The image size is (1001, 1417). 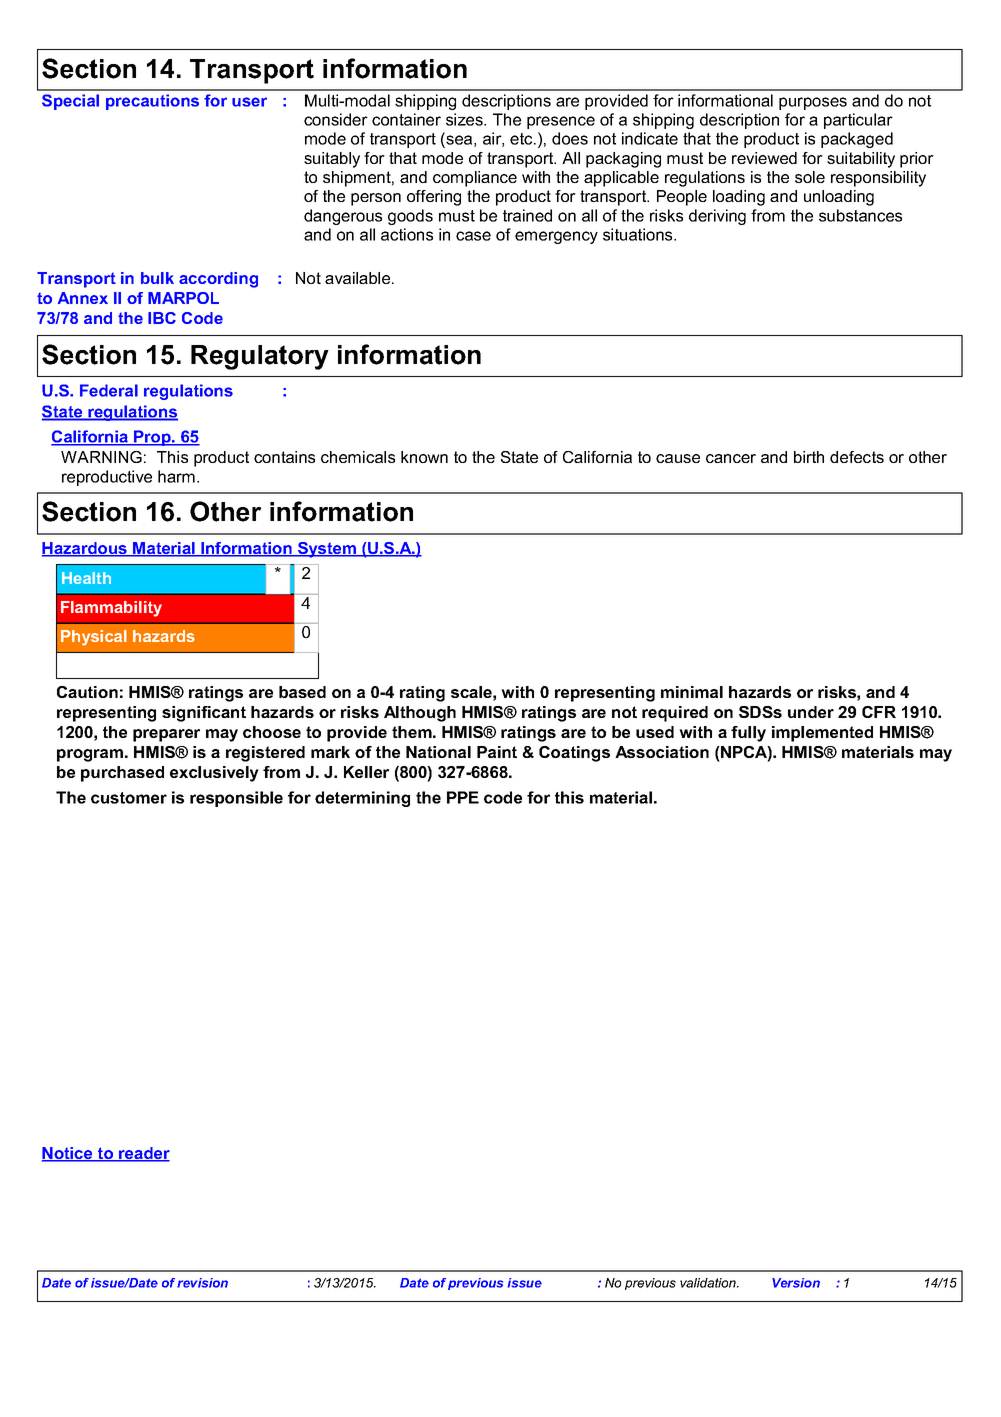 I want to click on user, so click(x=249, y=102).
